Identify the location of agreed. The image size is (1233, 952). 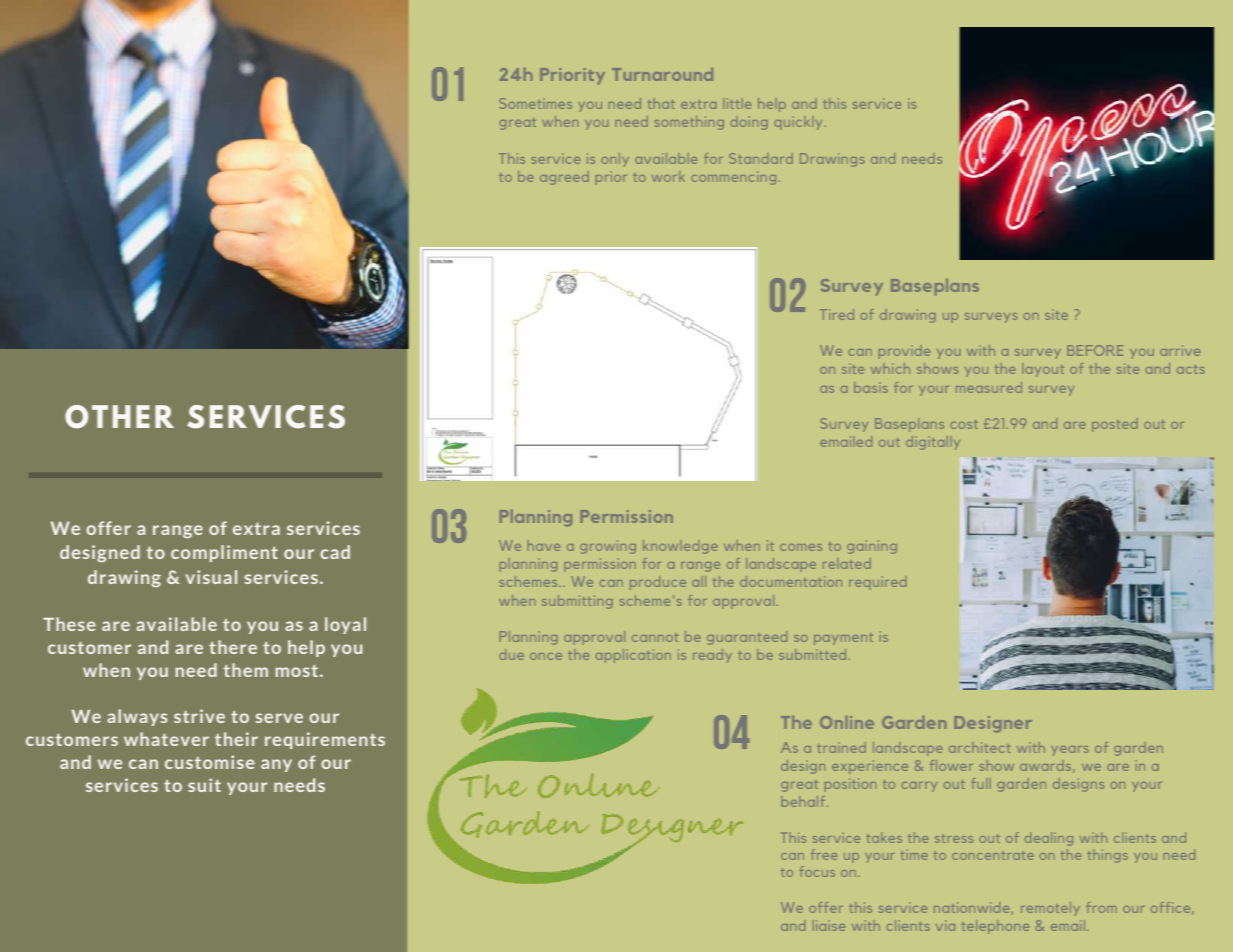
(564, 178).
